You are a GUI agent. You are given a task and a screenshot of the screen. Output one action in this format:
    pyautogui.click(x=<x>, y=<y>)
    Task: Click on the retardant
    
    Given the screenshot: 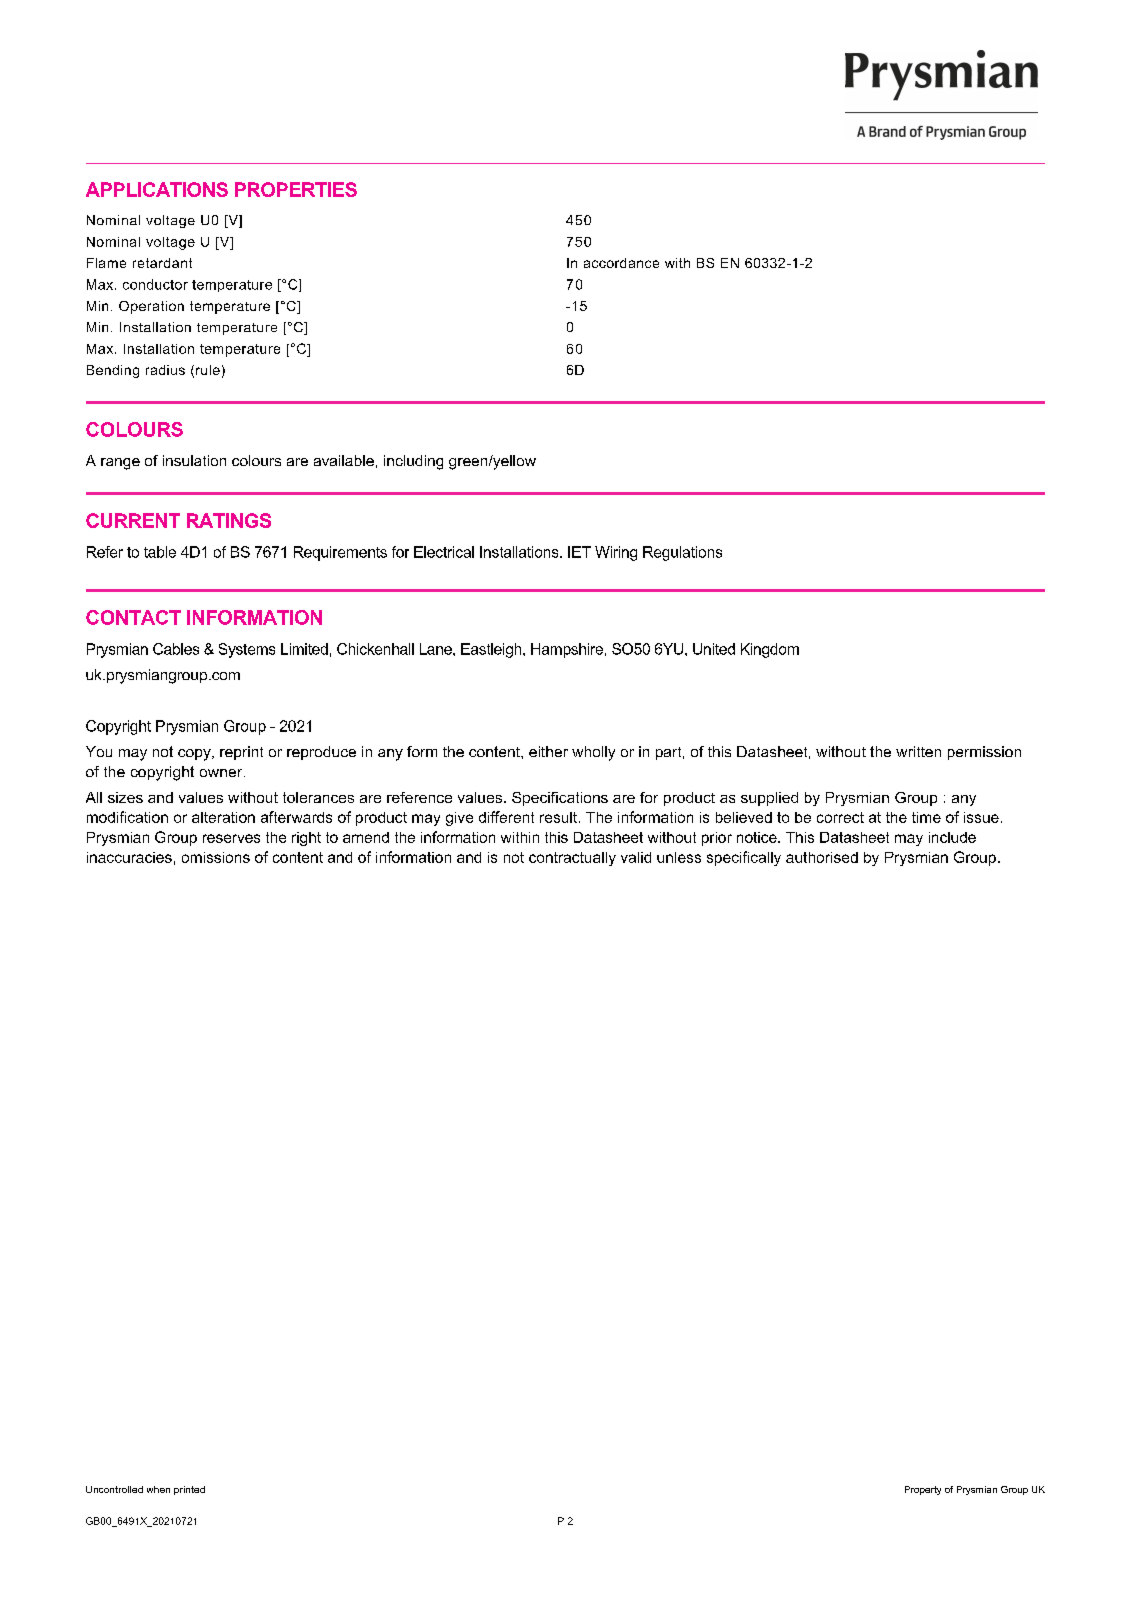 What is the action you would take?
    pyautogui.click(x=162, y=263)
